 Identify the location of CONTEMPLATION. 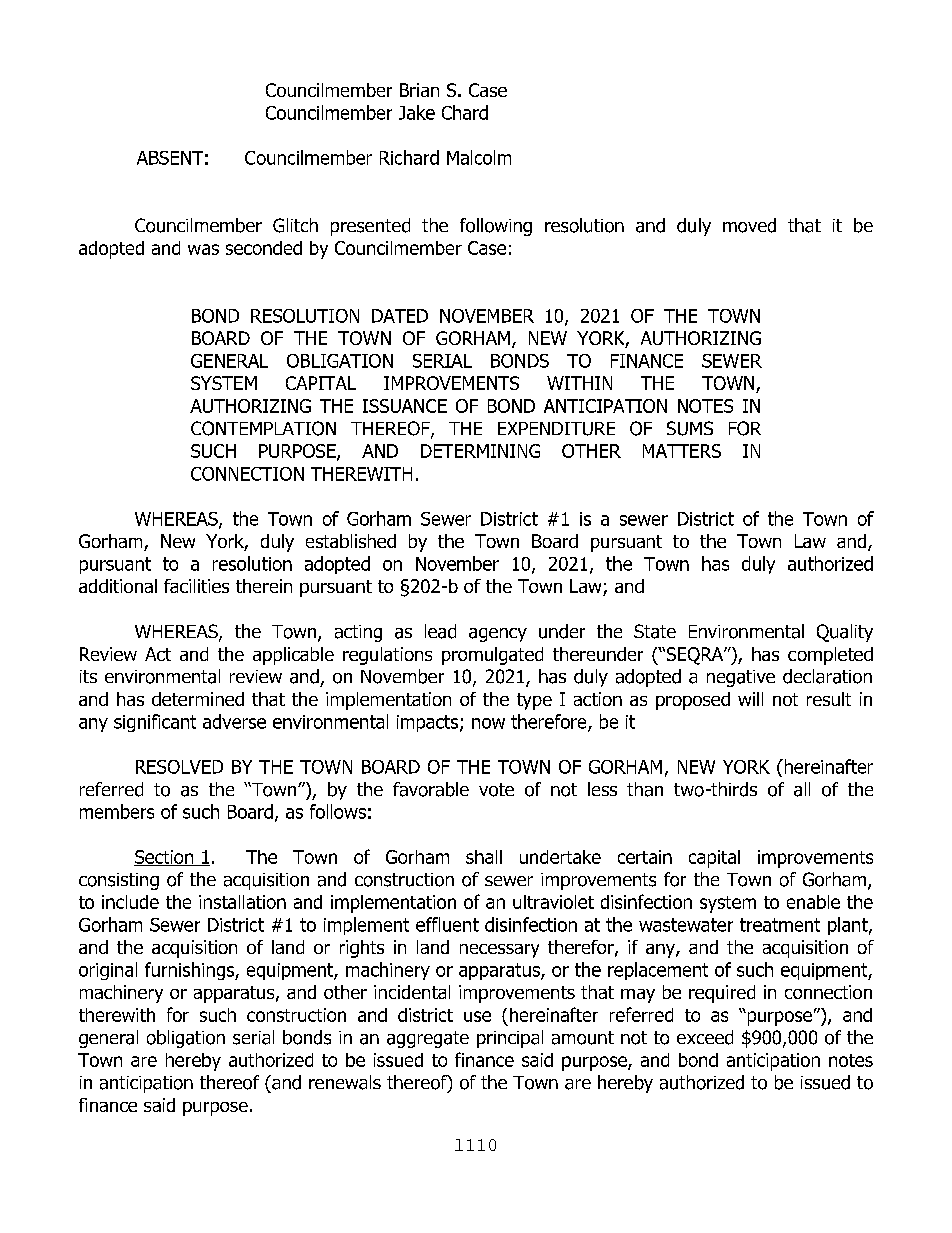
(263, 428).
